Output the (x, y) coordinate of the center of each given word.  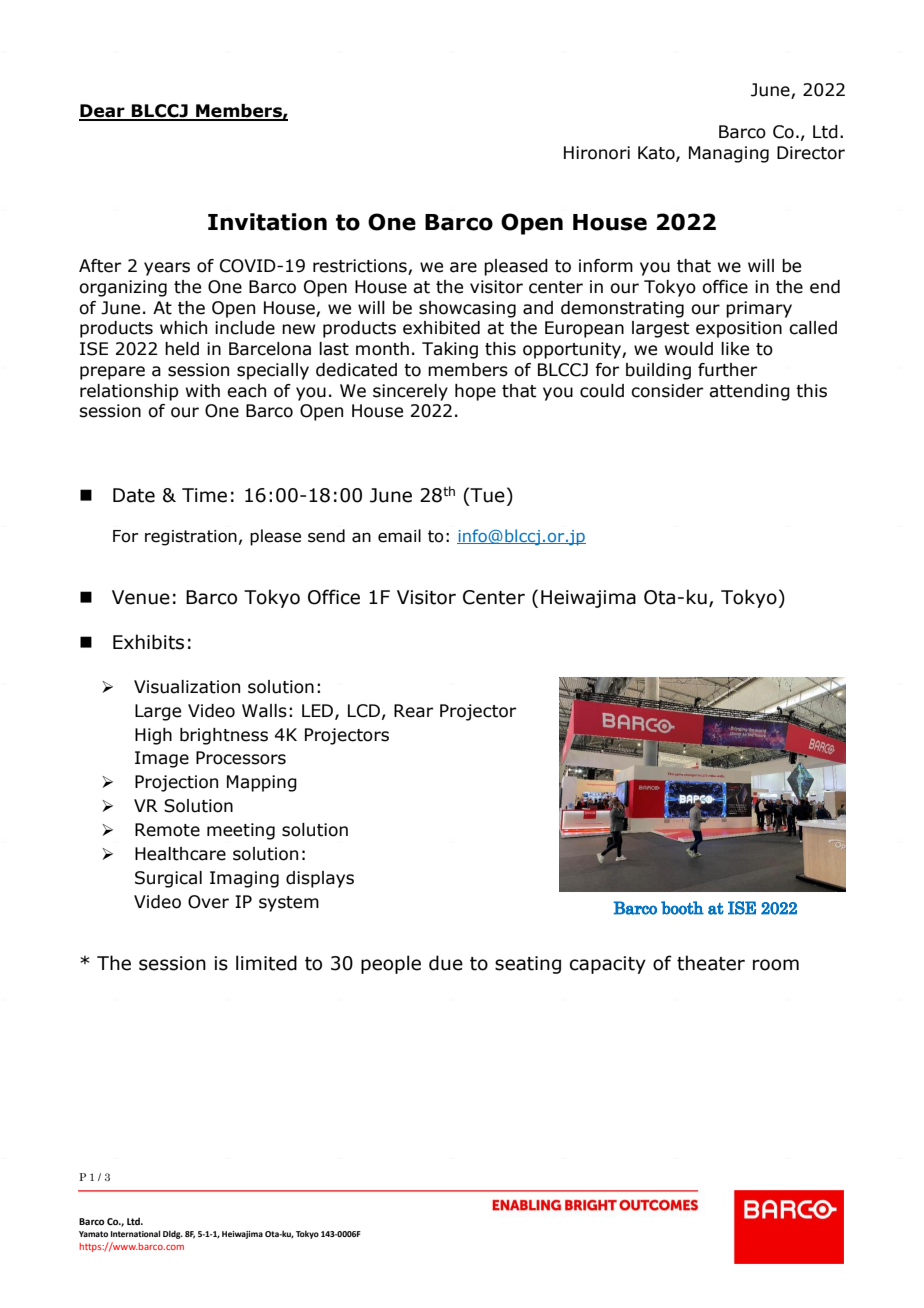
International (135, 1233)
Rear (413, 711)
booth (682, 908)
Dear (103, 112)
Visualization (187, 687)
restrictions (361, 267)
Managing (729, 154)
